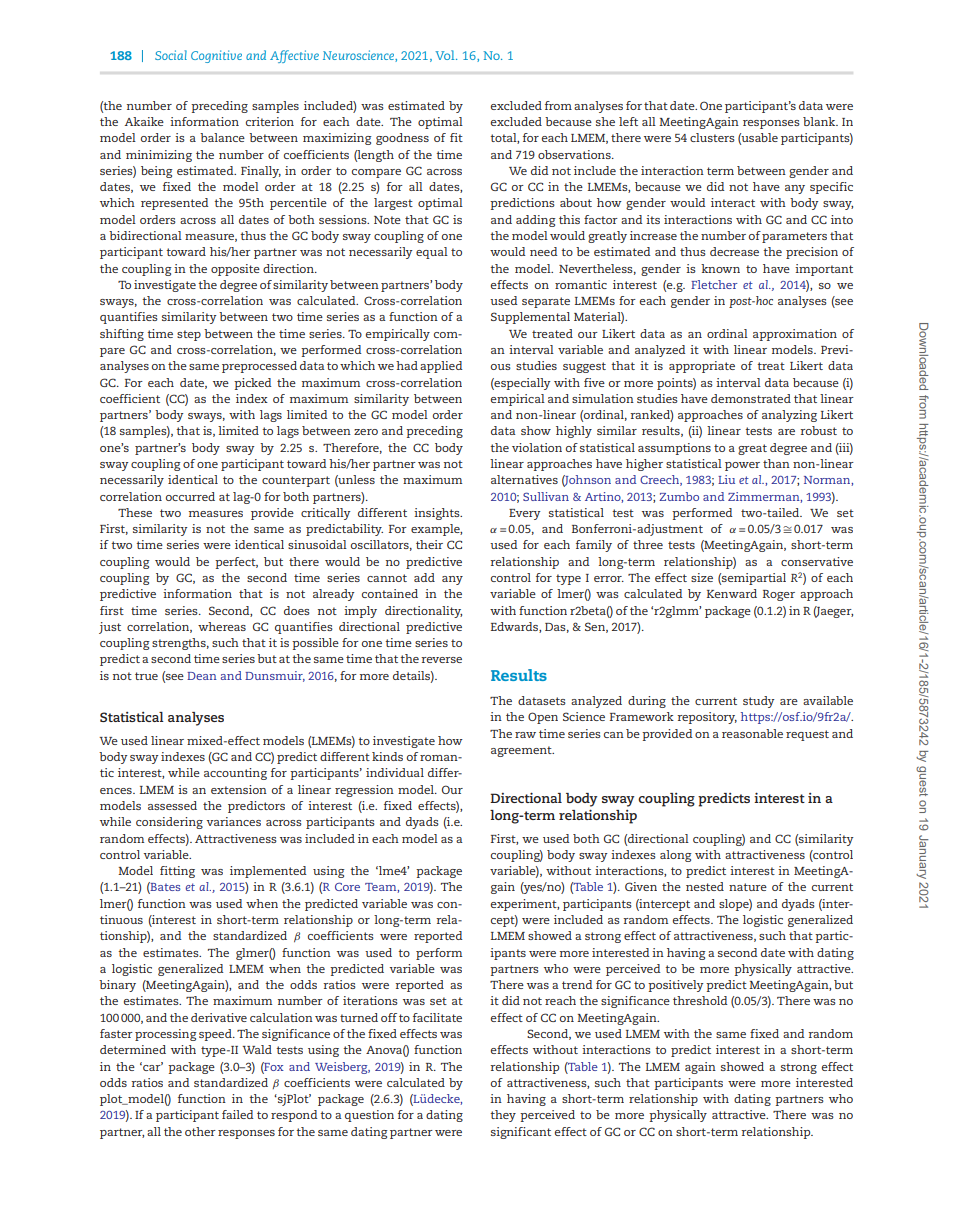 The height and width of the screenshot is (1232, 954). What do you see at coordinates (235, 774) in the screenshot?
I see `accounting` at bounding box center [235, 774].
